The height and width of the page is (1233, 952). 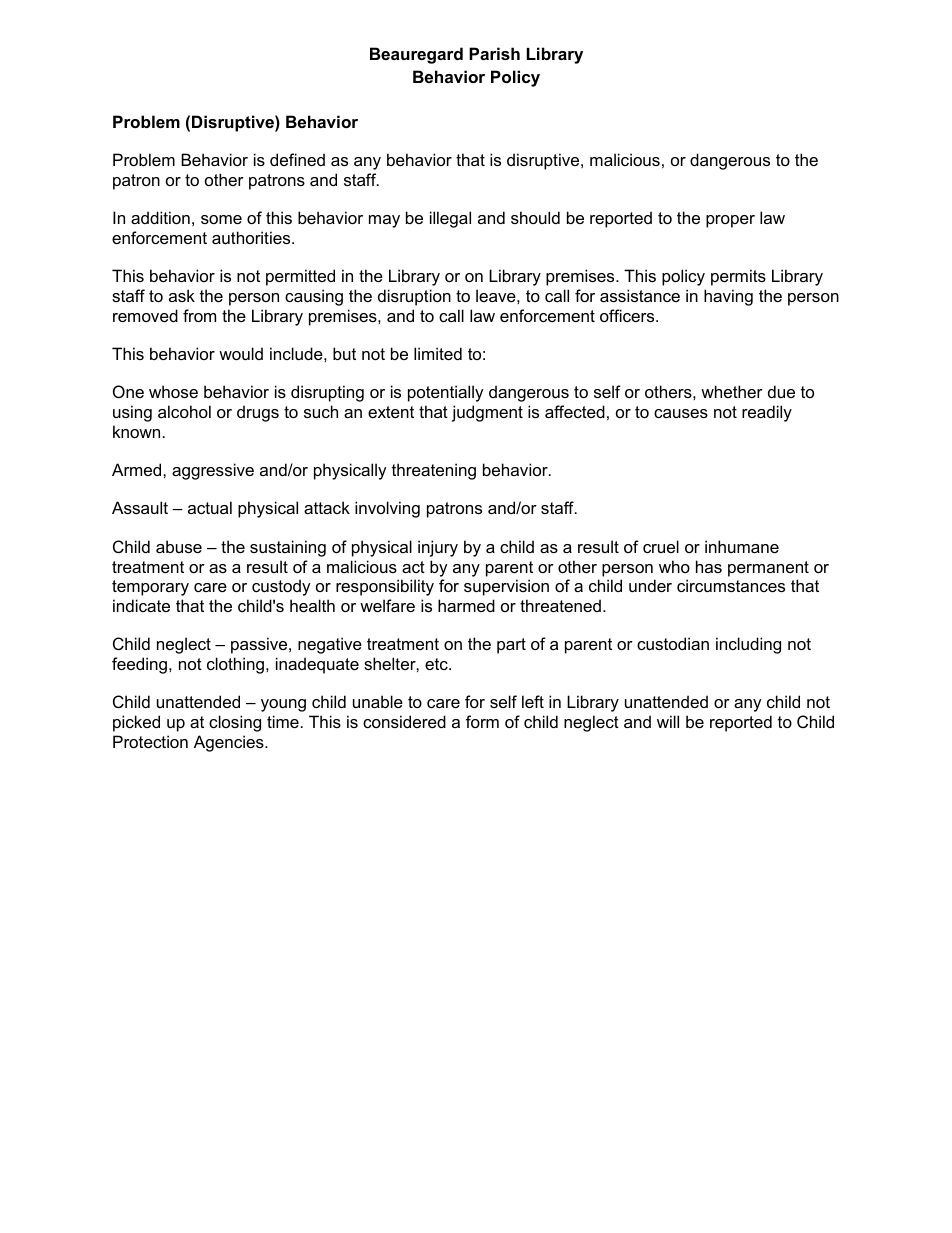 I want to click on closing, so click(x=235, y=723).
